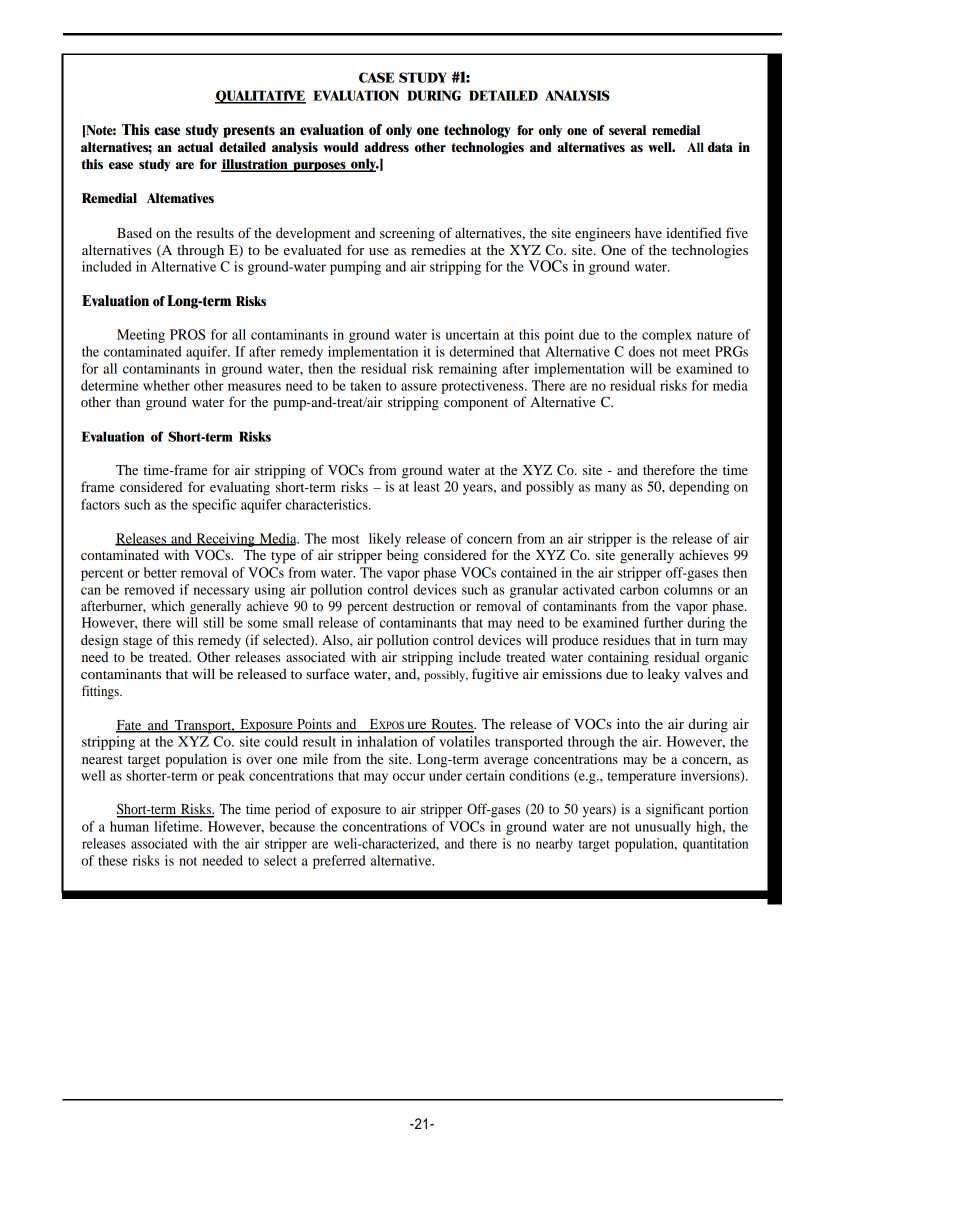  I want to click on unusually, so click(663, 828).
